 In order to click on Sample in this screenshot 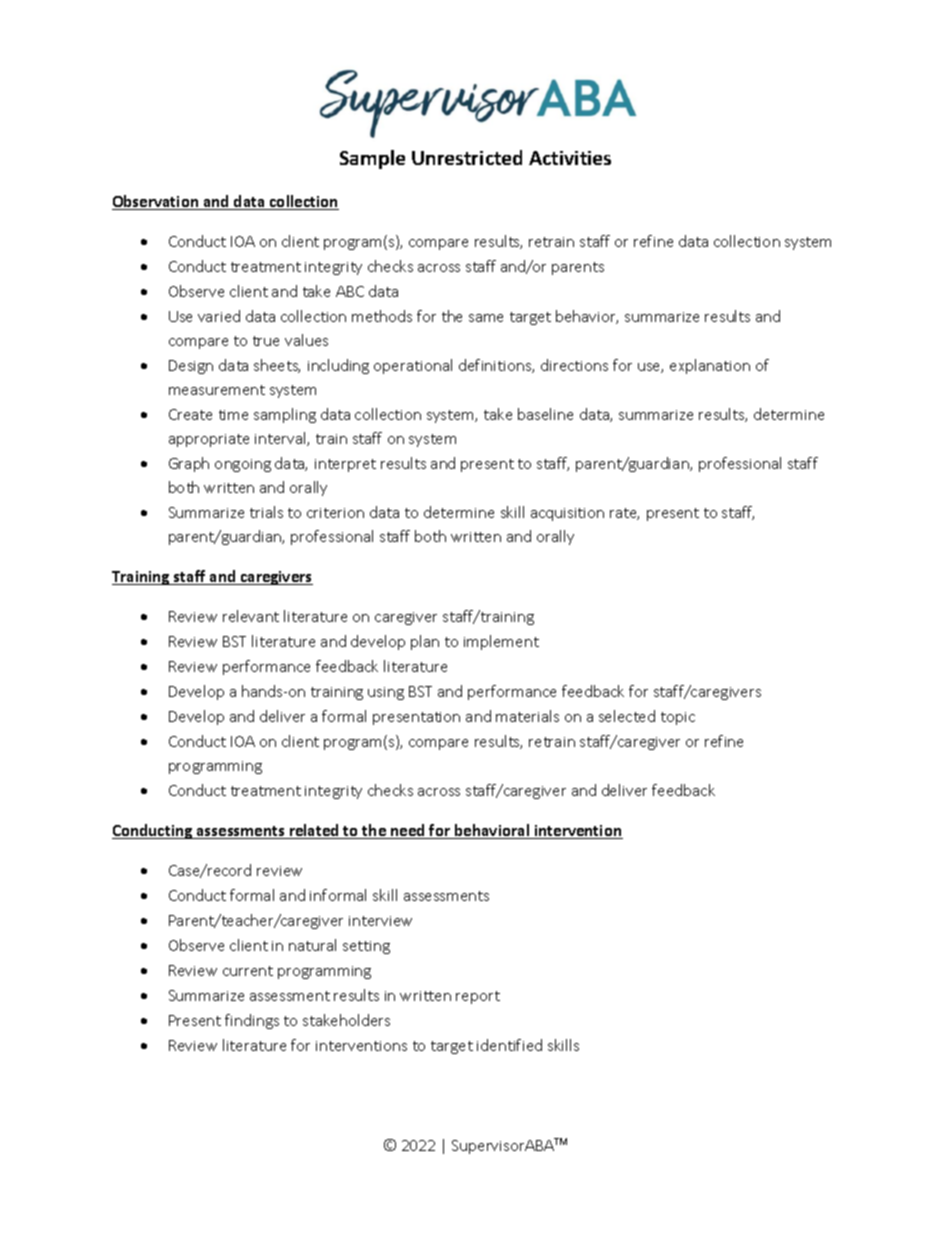, I will do `click(372, 159)`.
